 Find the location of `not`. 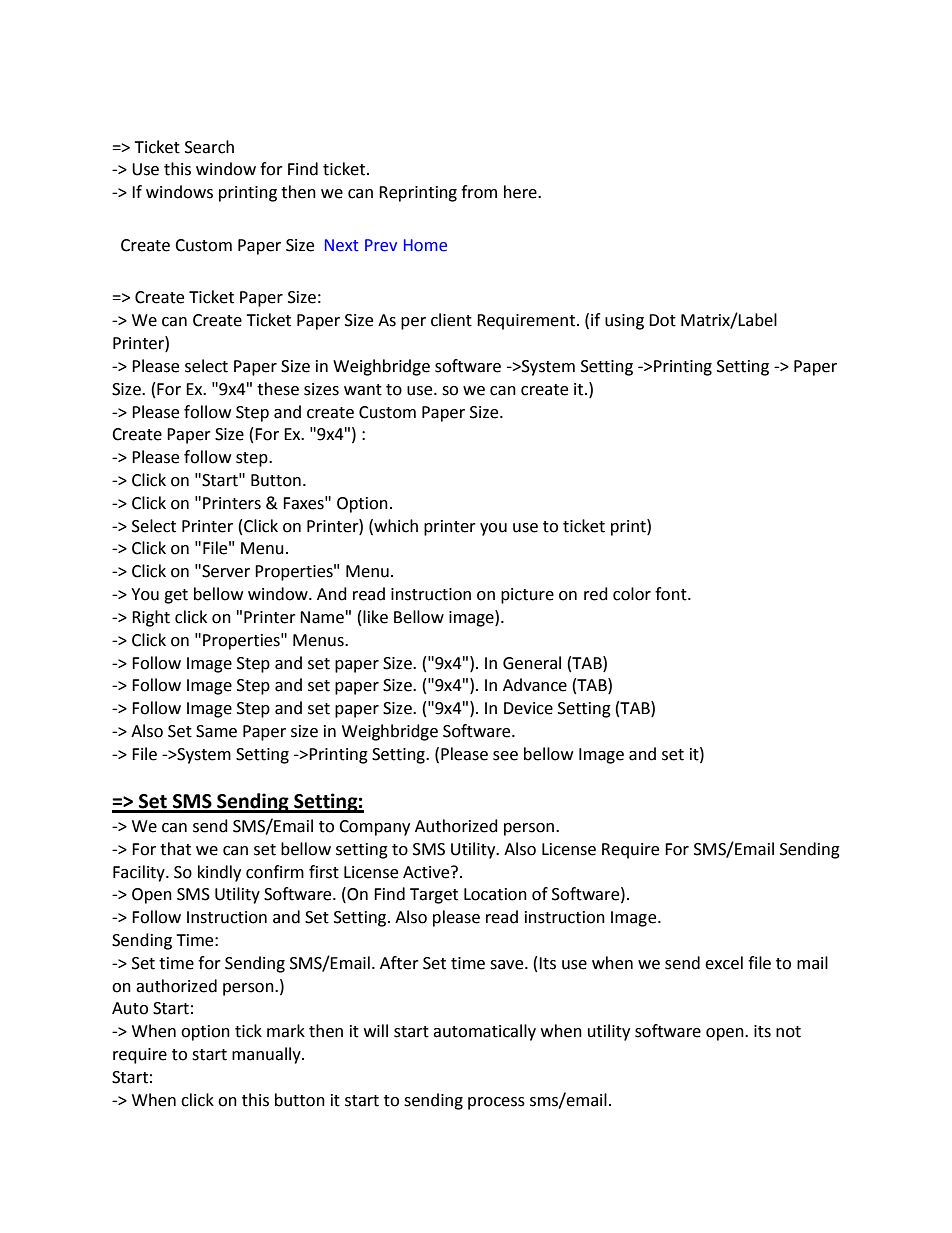

not is located at coordinates (788, 1032).
